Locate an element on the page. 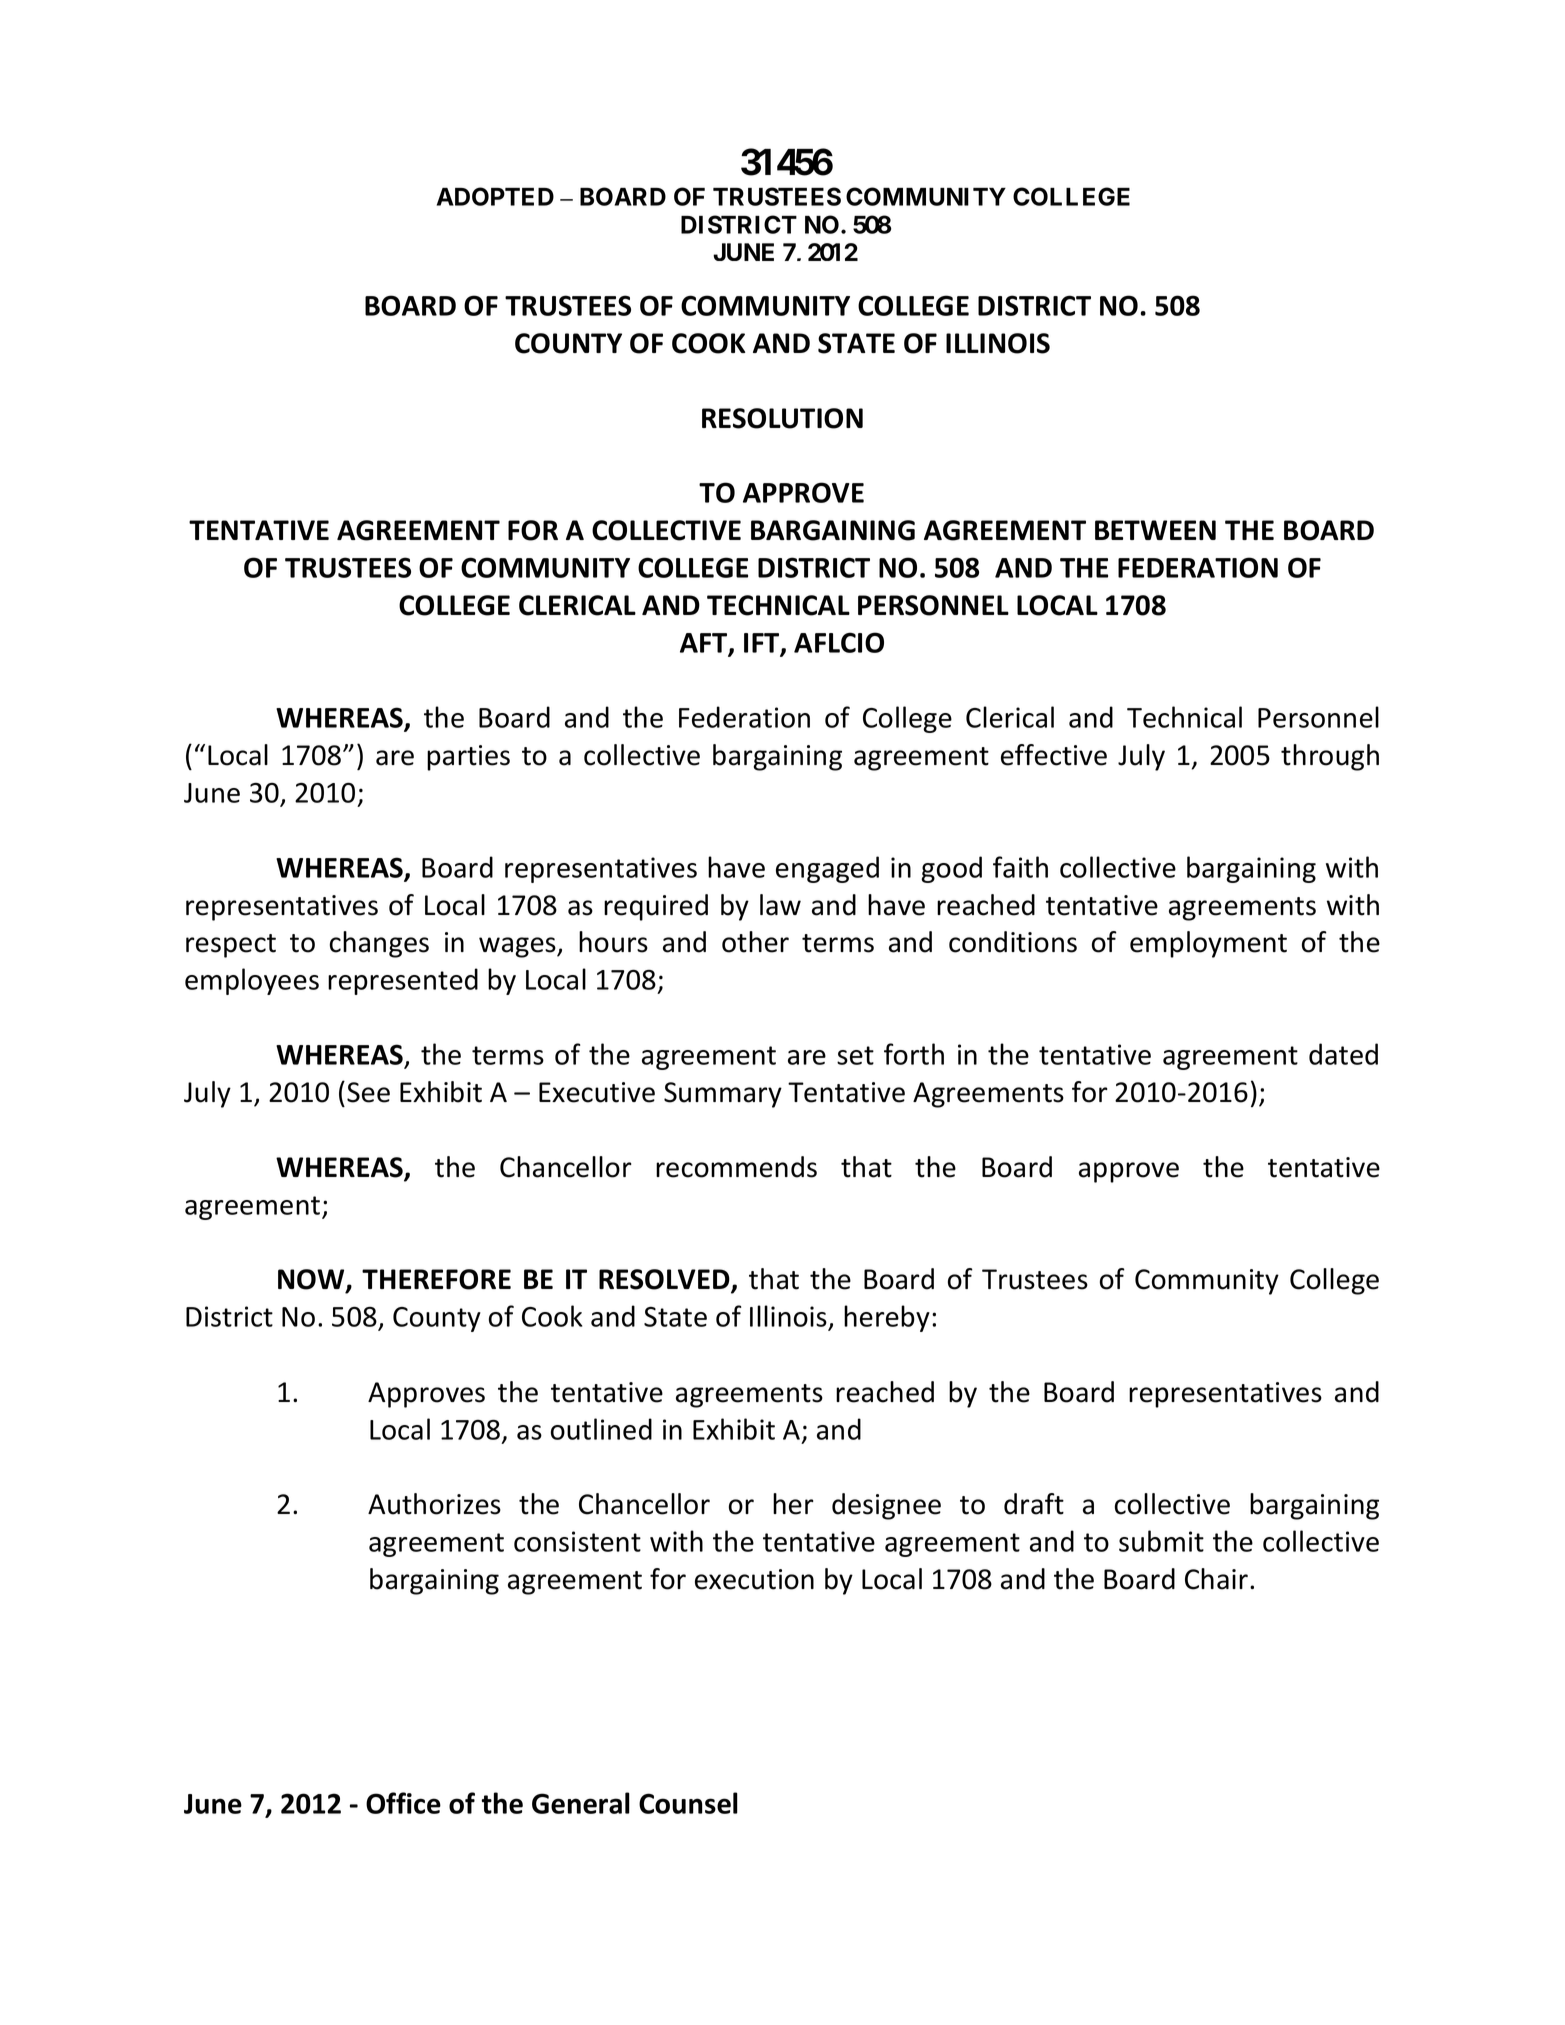 The height and width of the image is (2025, 1565). Counsel is located at coordinates (688, 1803).
